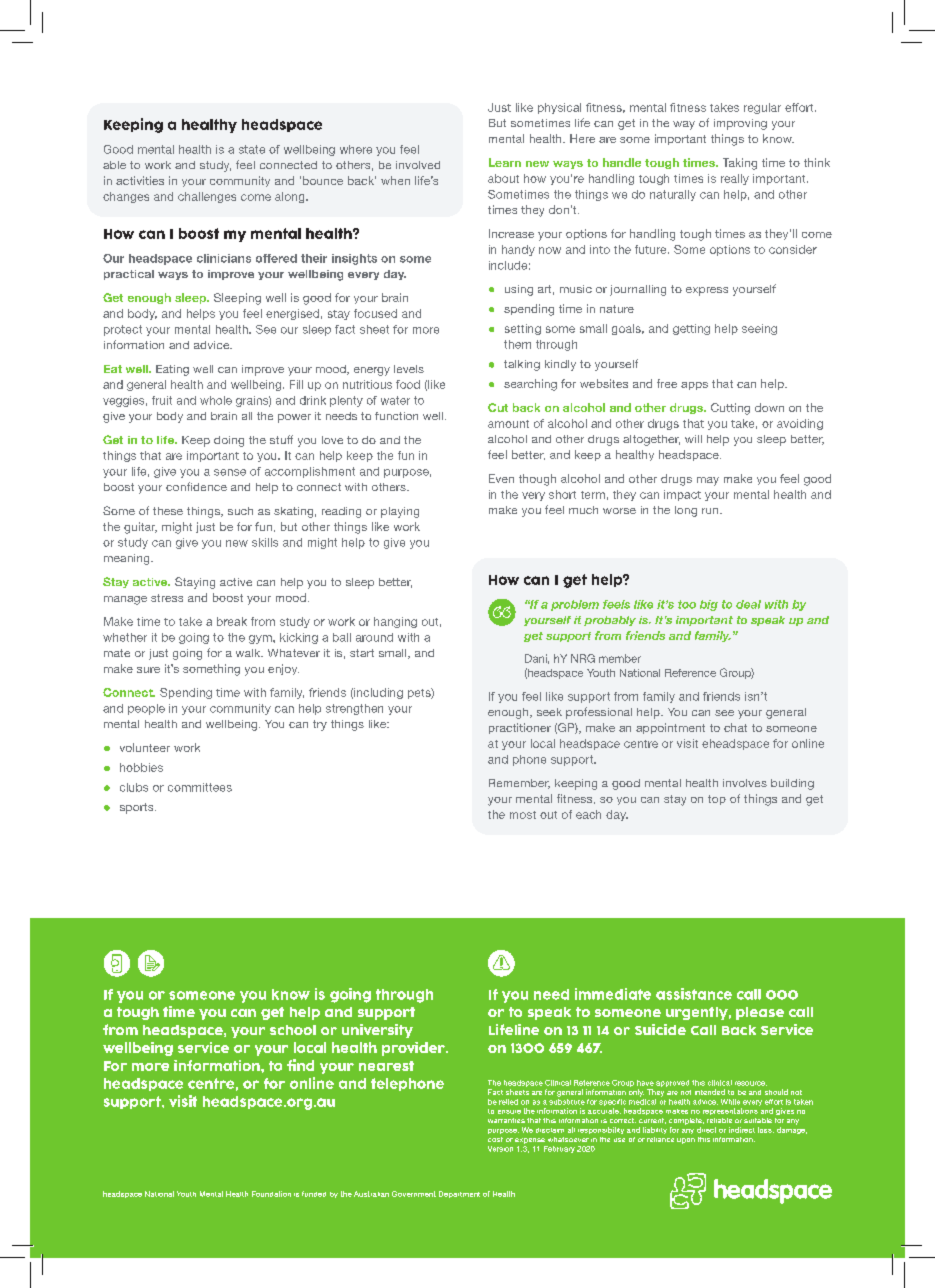 The width and height of the page is (935, 1288). I want to click on these, so click(168, 511).
